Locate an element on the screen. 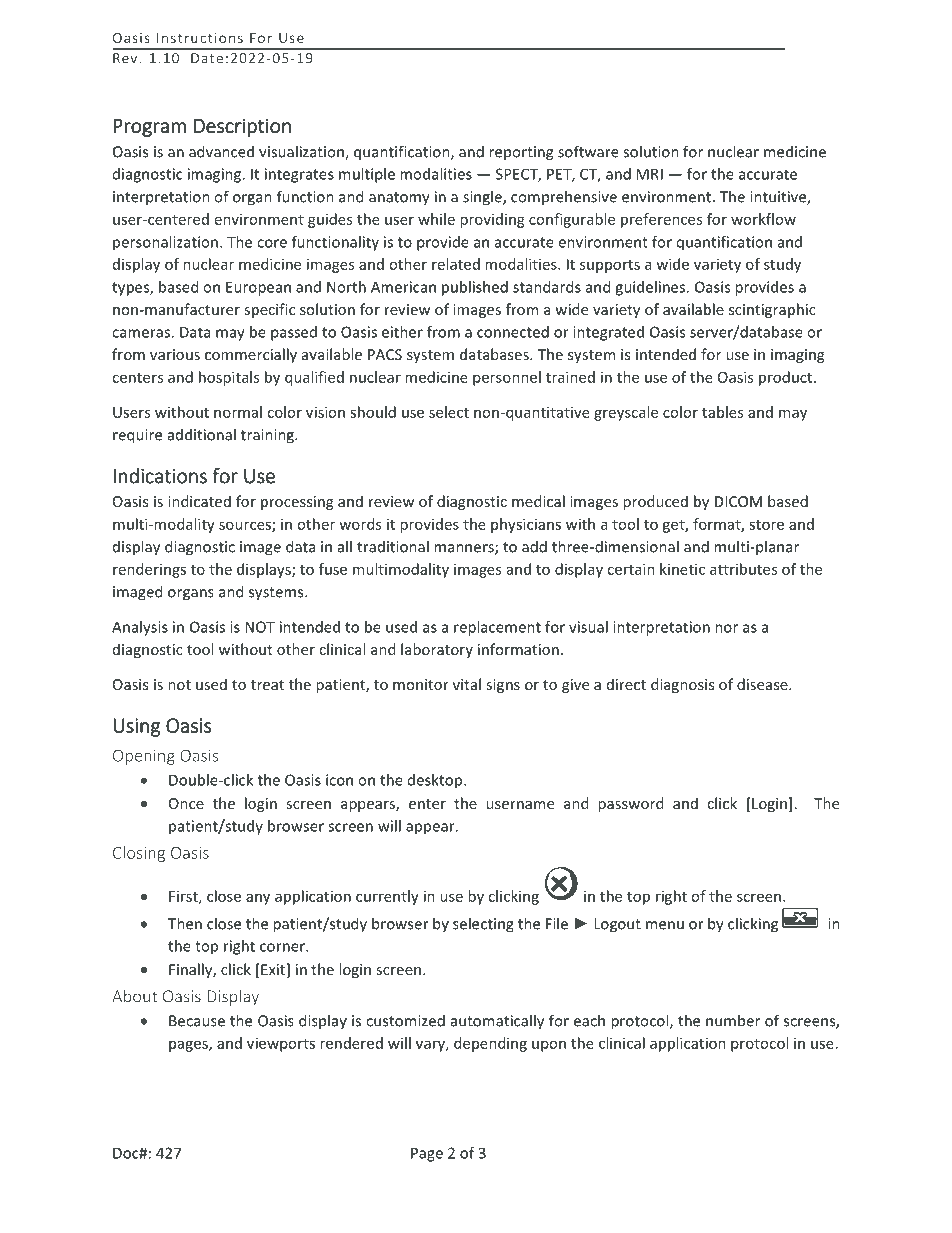  vital is located at coordinates (467, 684).
